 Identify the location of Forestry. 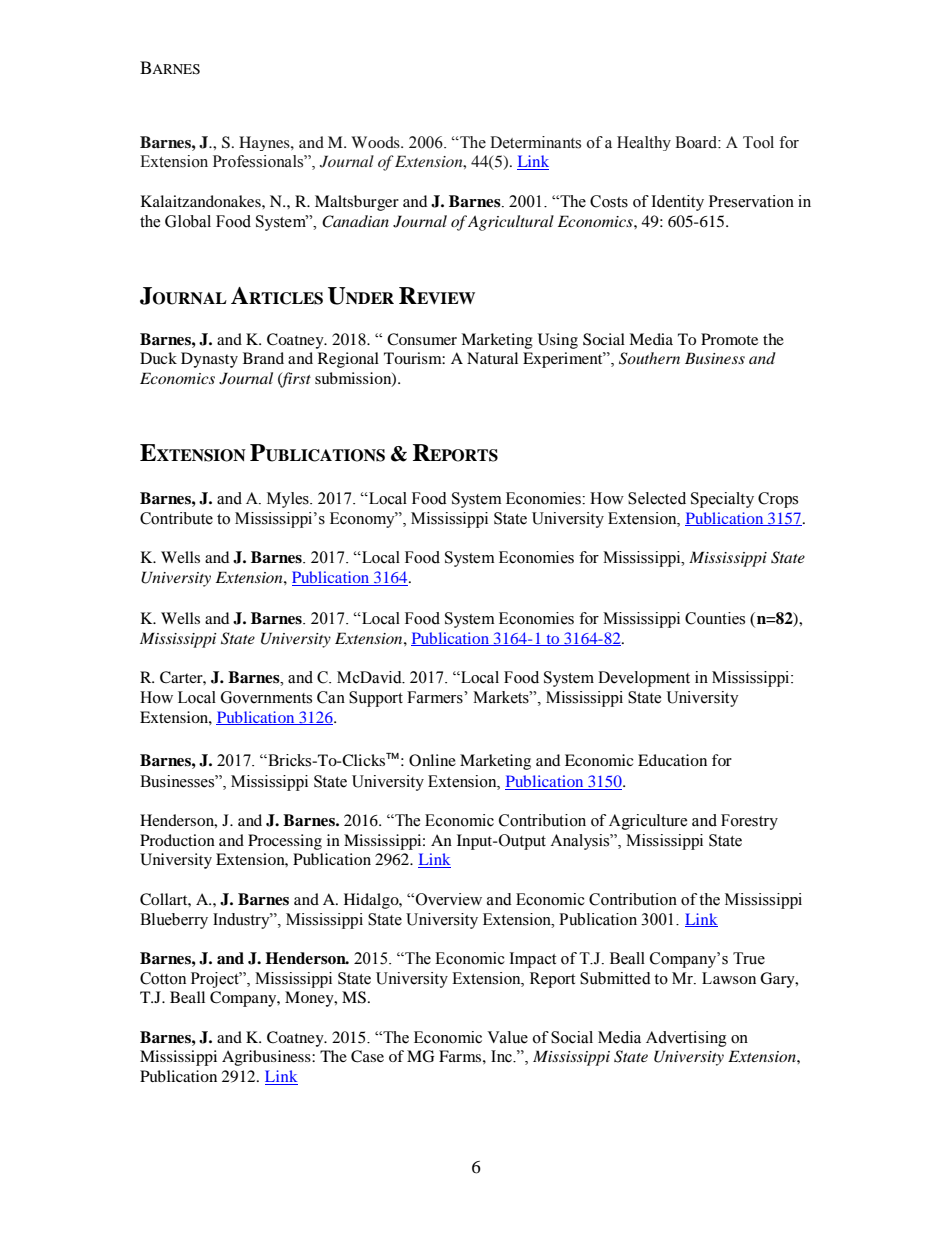
(749, 822).
